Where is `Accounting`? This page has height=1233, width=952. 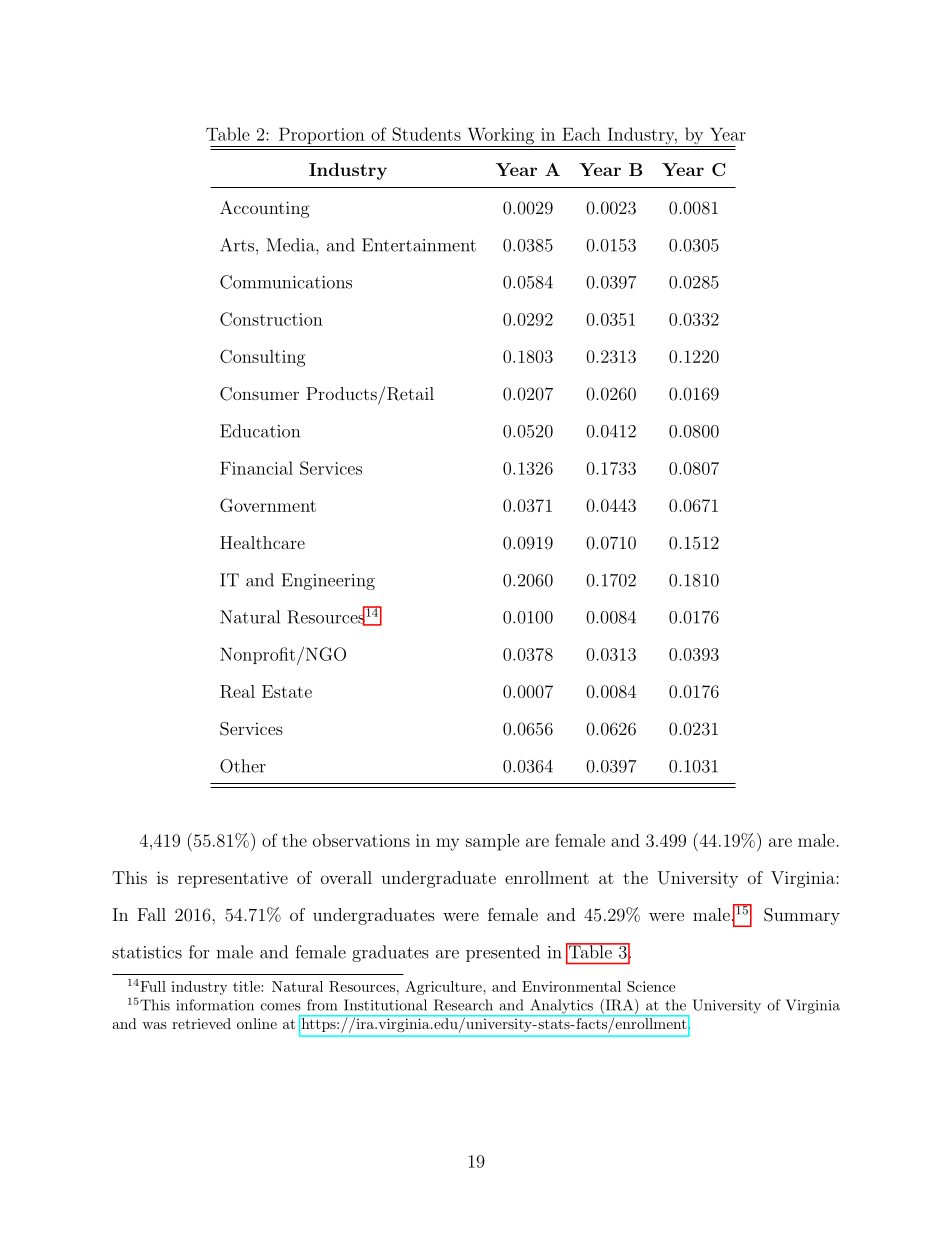 Accounting is located at coordinates (265, 209).
